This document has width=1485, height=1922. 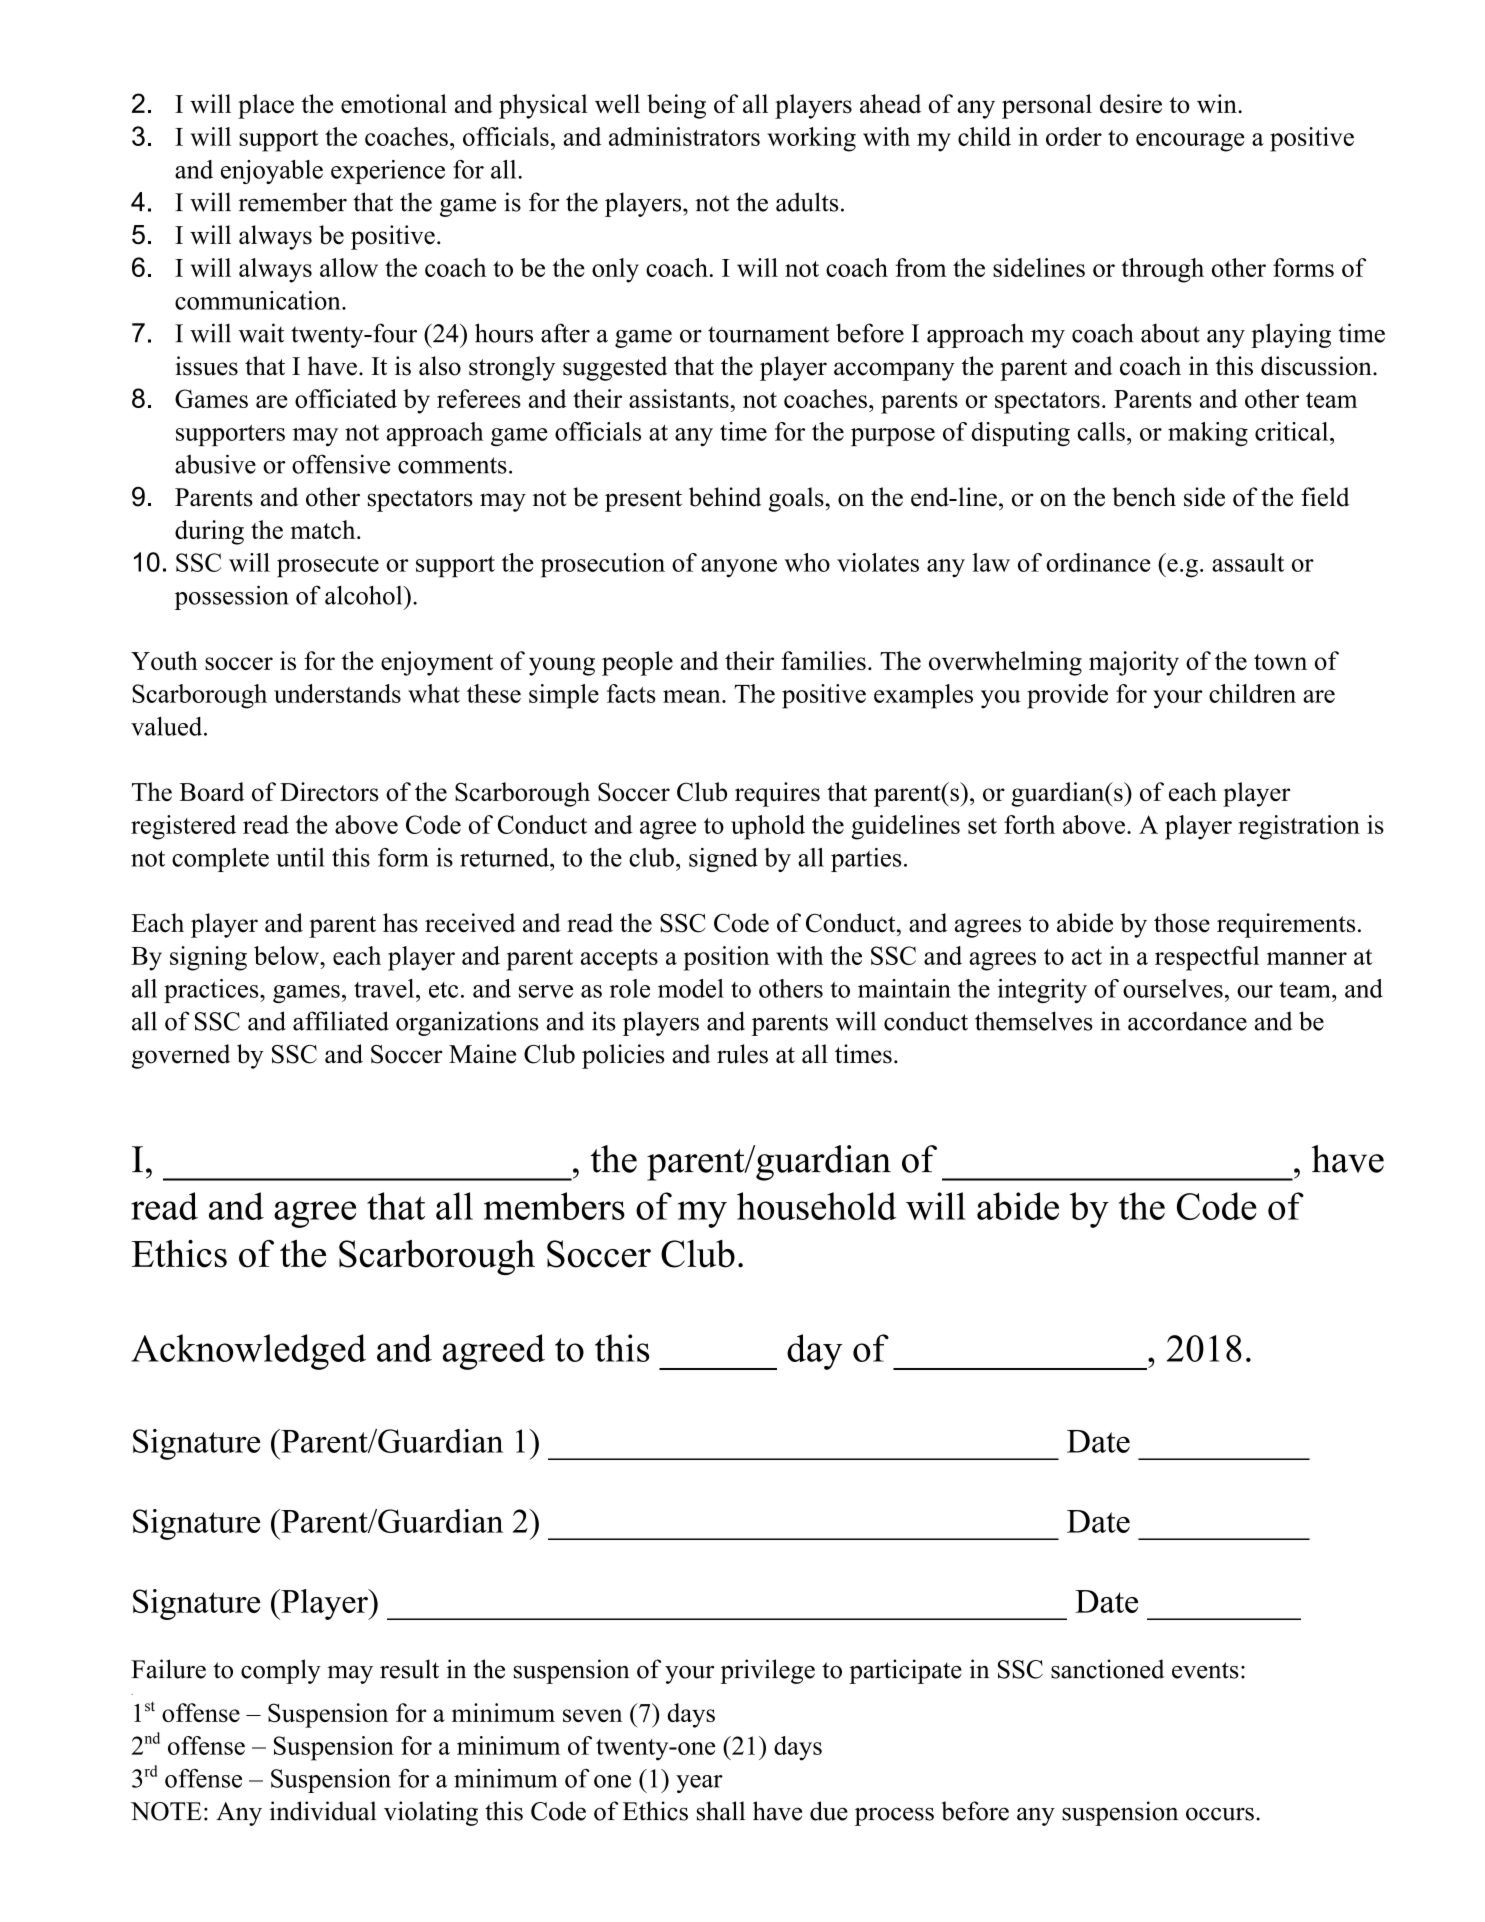 What do you see at coordinates (1187, 1021) in the document?
I see `accordance` at bounding box center [1187, 1021].
